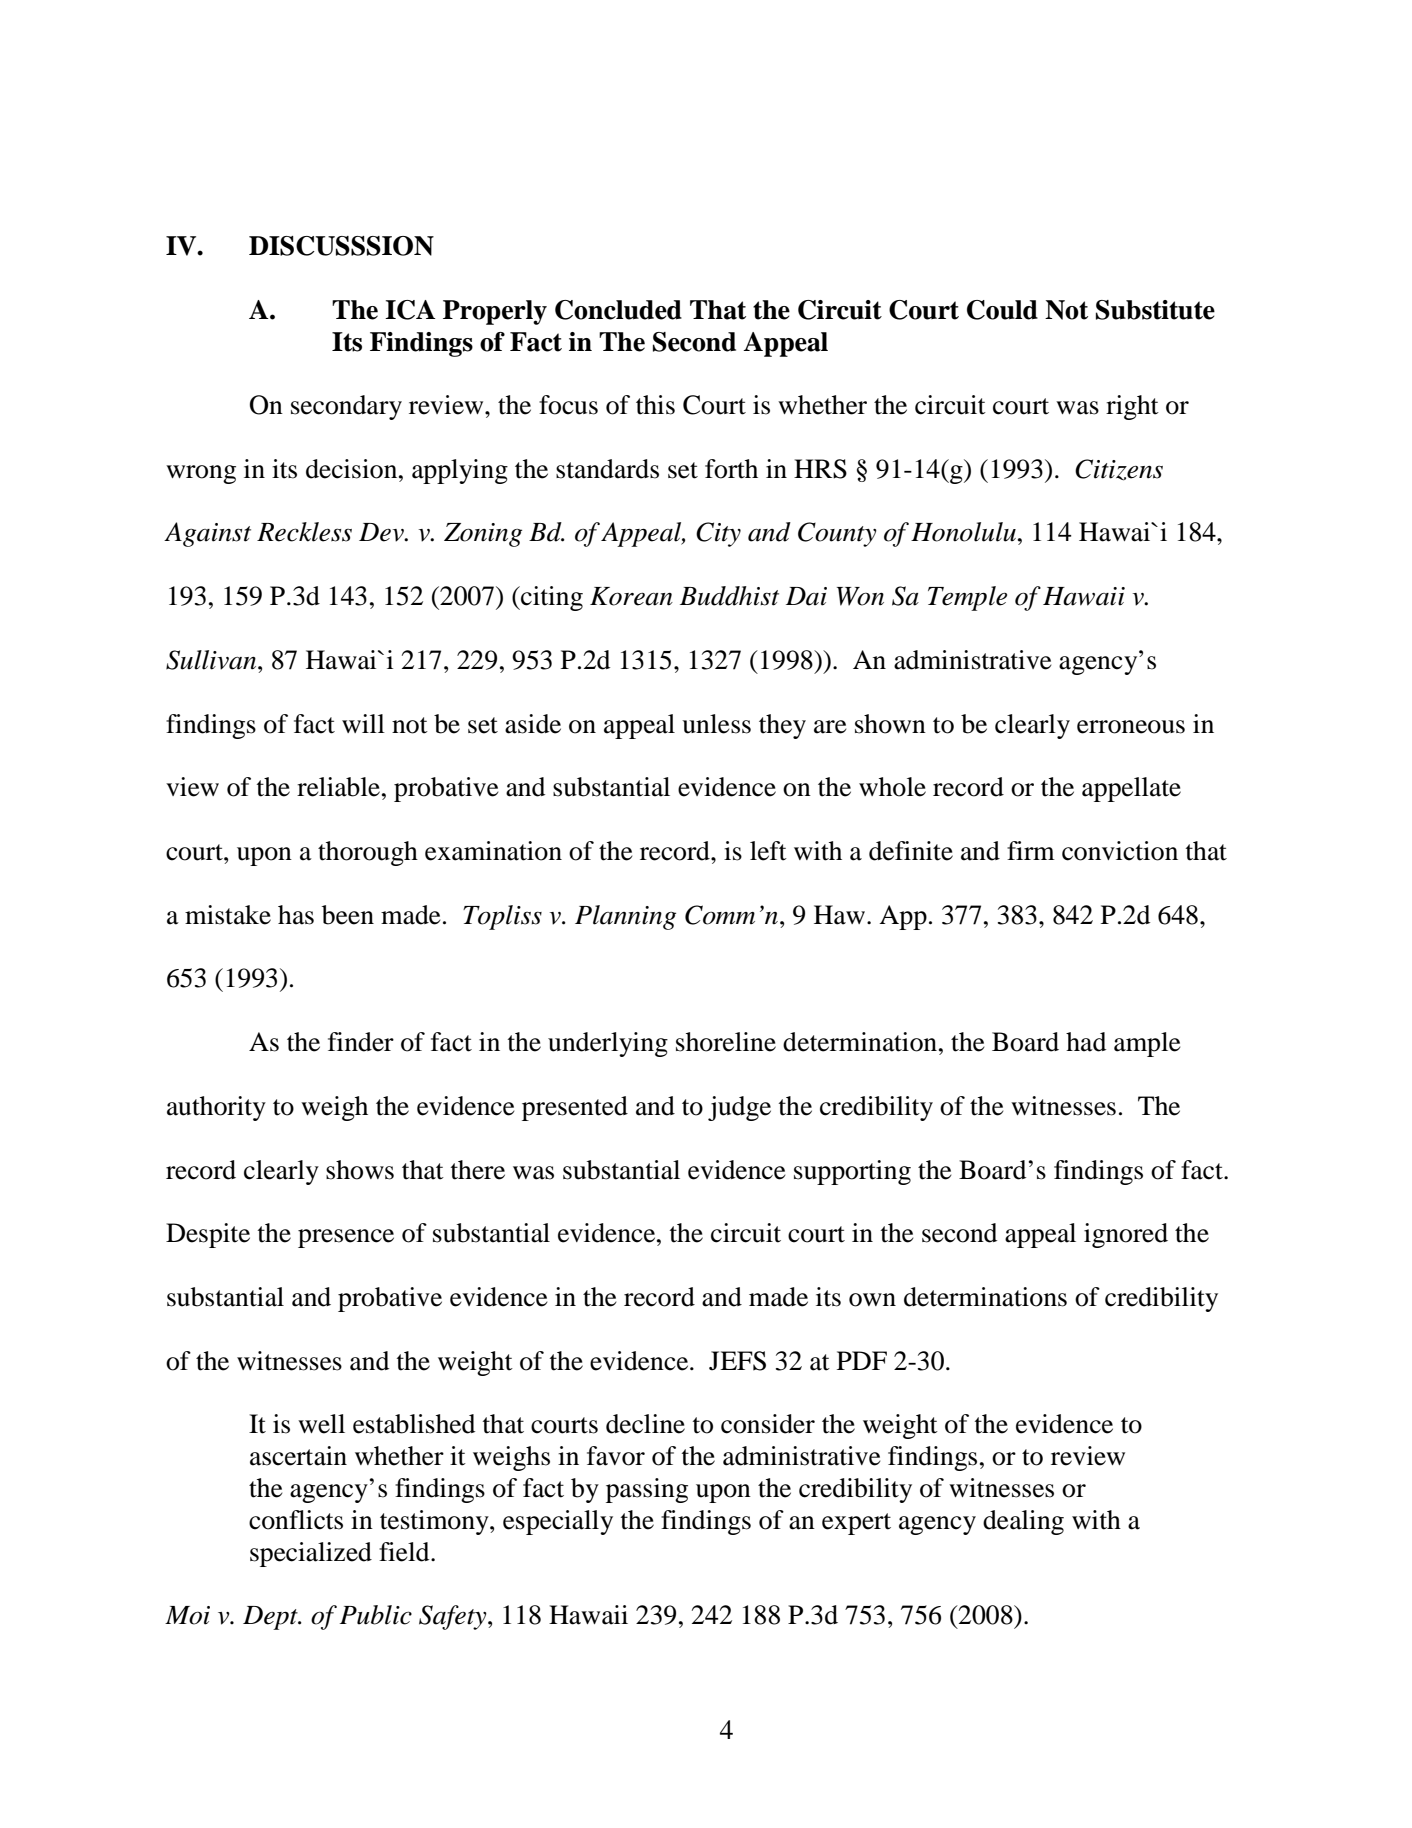 The width and height of the image is (1412, 1828). Describe the element at coordinates (1126, 1235) in the image. I see `ignored` at that location.
